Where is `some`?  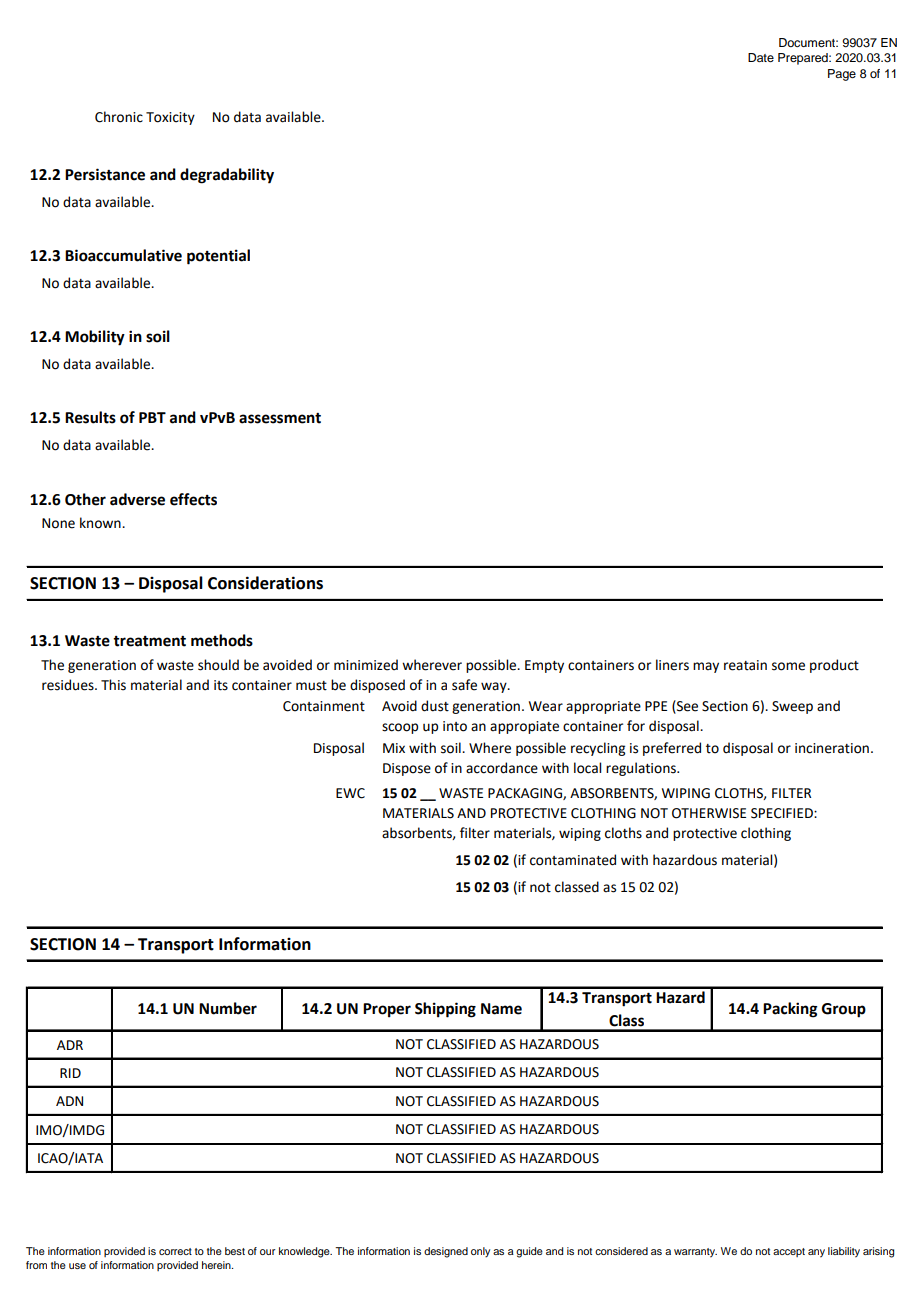
some is located at coordinates (788, 666).
